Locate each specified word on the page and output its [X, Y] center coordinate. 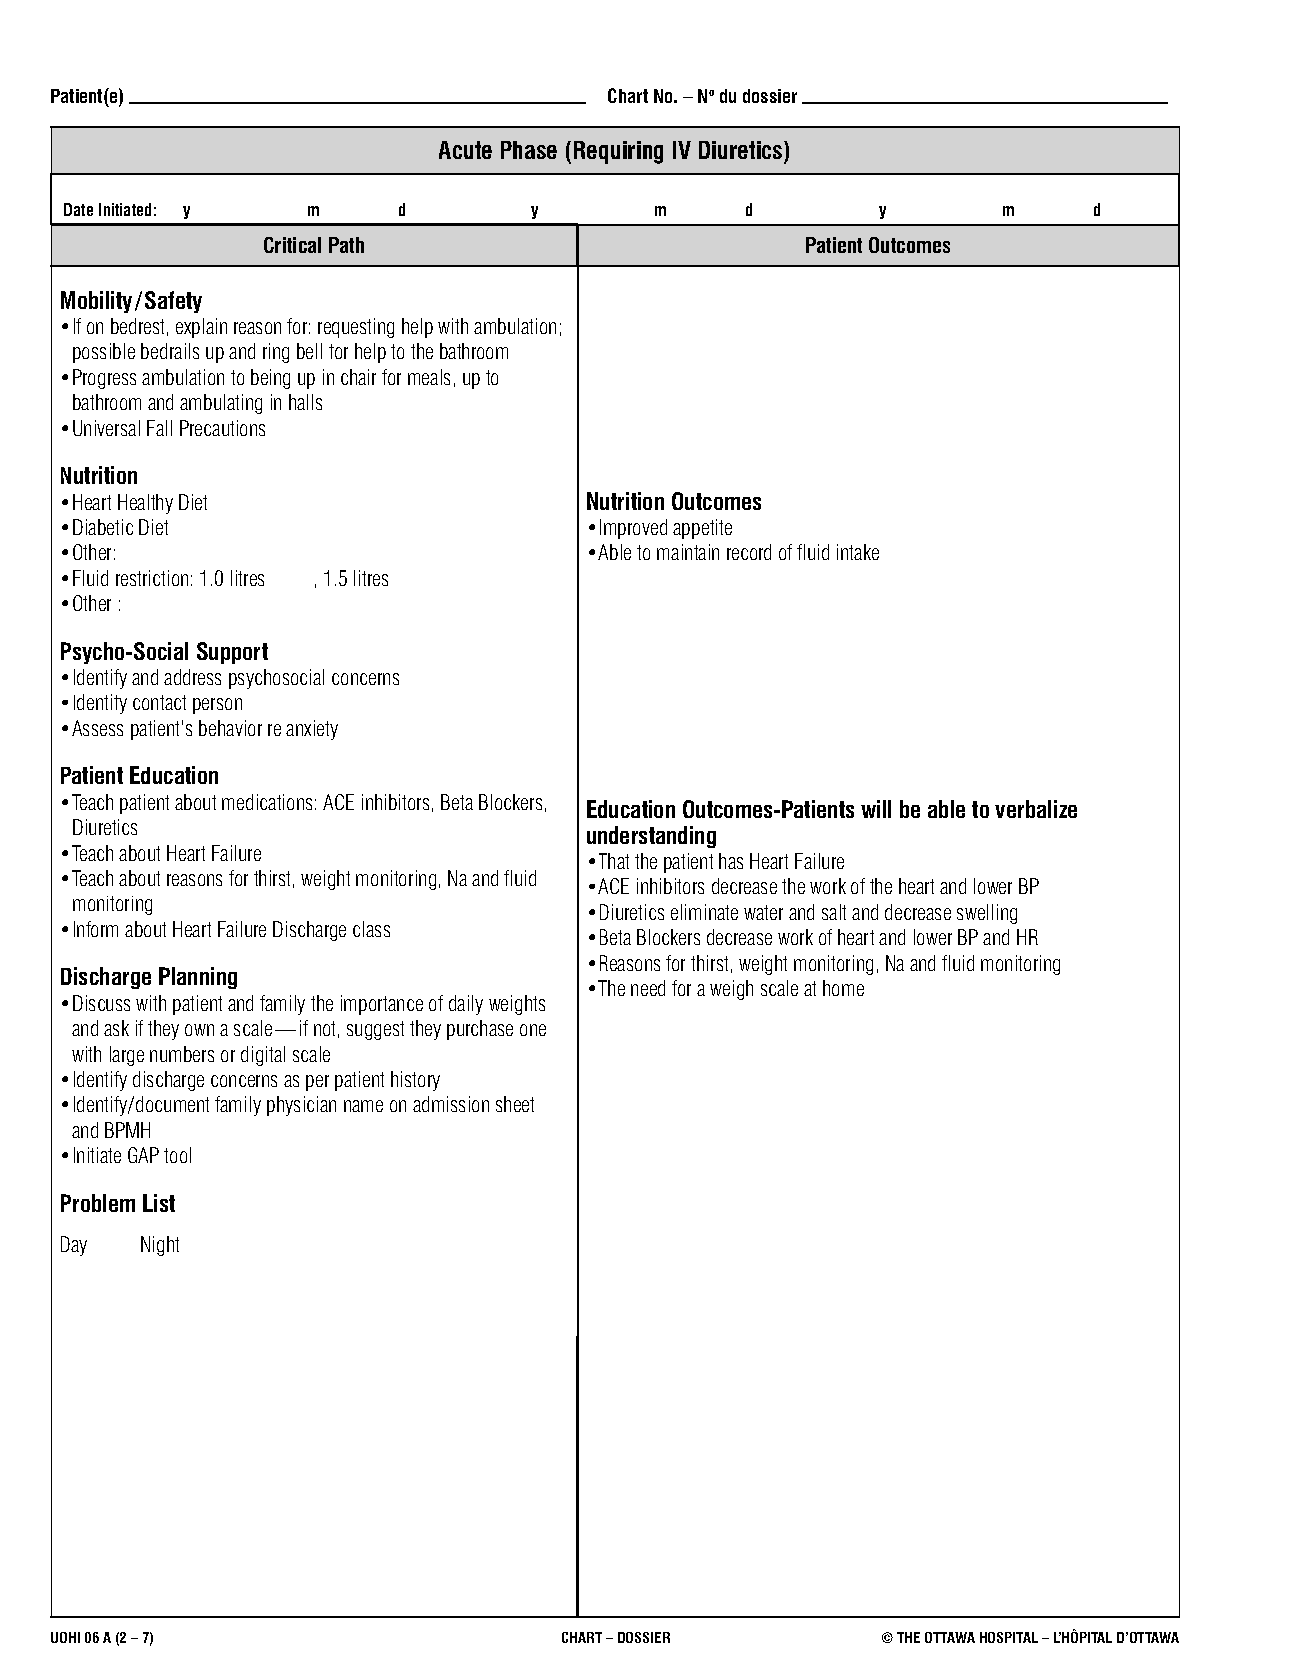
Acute [465, 150]
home [843, 988]
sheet [515, 1104]
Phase [529, 150]
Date [78, 209]
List [159, 1203]
